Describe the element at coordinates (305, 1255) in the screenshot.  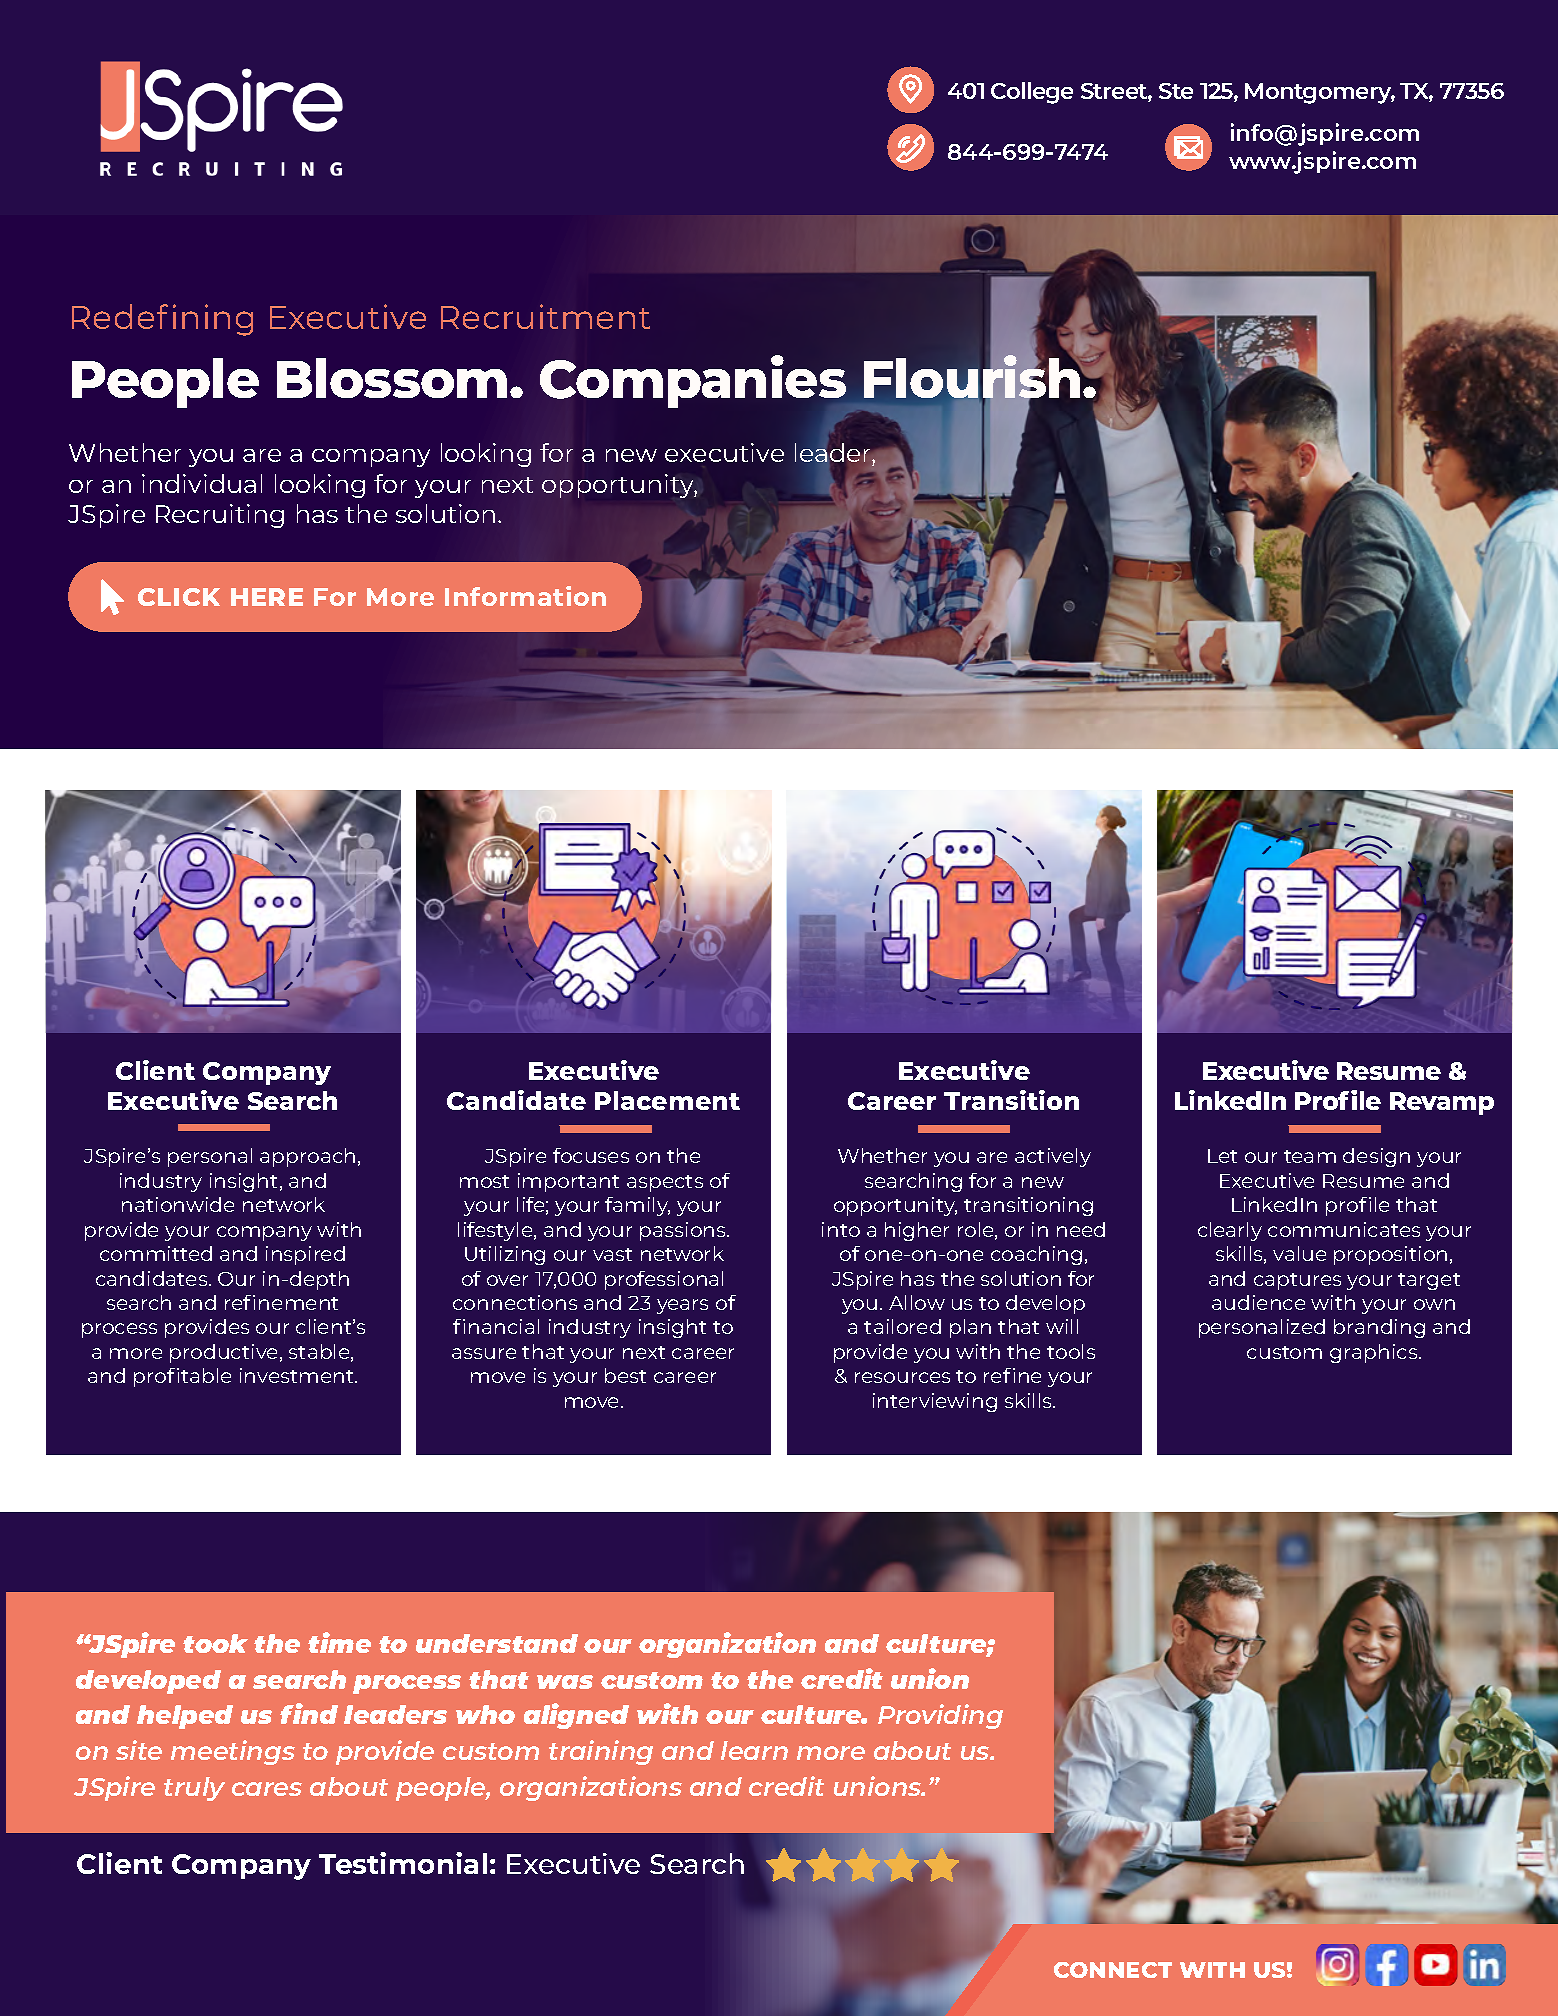
I see `inspired` at that location.
